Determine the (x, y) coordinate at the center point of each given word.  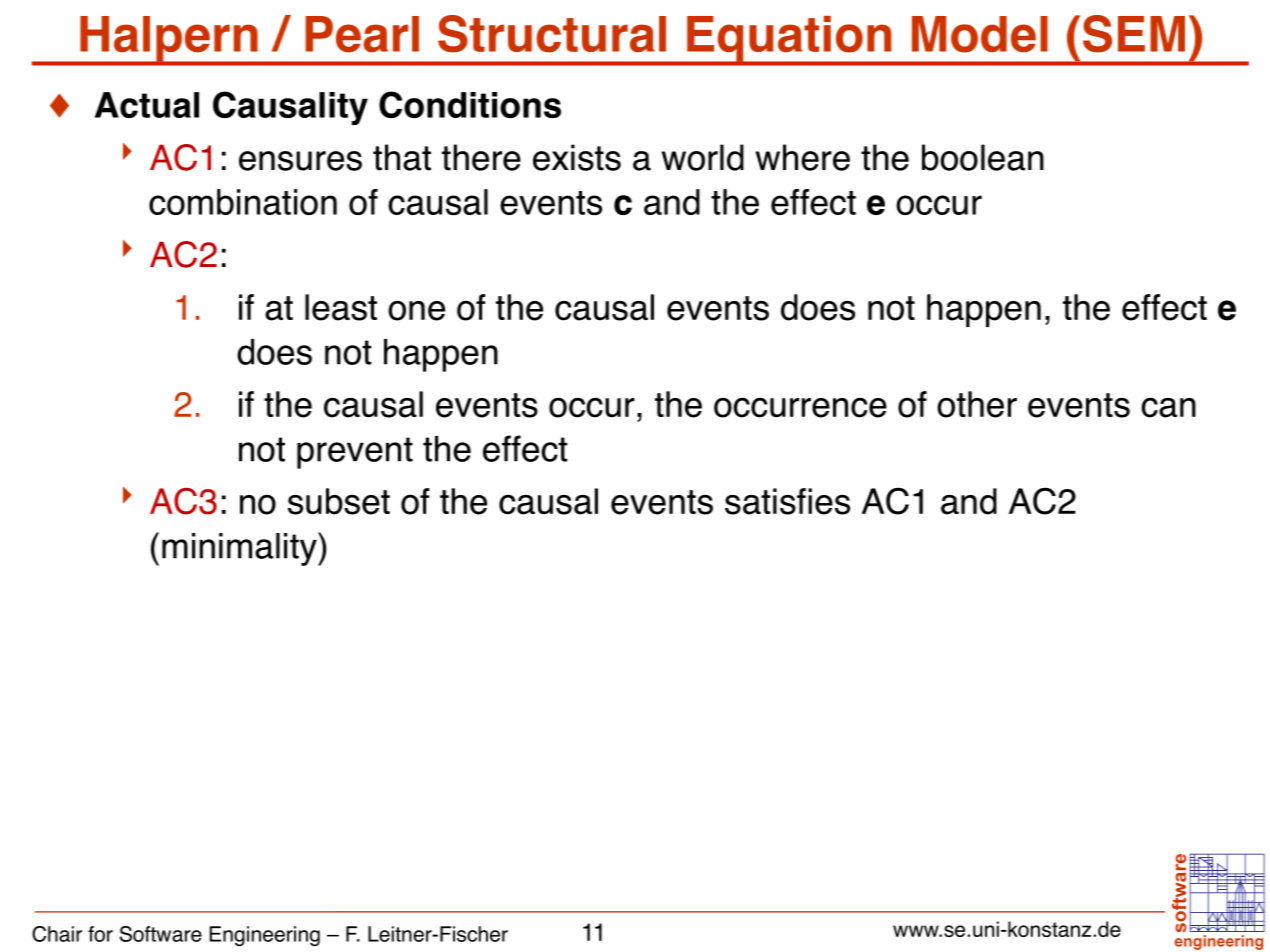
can (1168, 407)
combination (243, 202)
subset (339, 501)
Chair (57, 934)
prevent (355, 453)
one (416, 310)
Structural (552, 34)
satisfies (787, 501)
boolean (983, 157)
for (100, 934)
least (341, 307)
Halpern (169, 40)
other (977, 404)
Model (980, 34)
